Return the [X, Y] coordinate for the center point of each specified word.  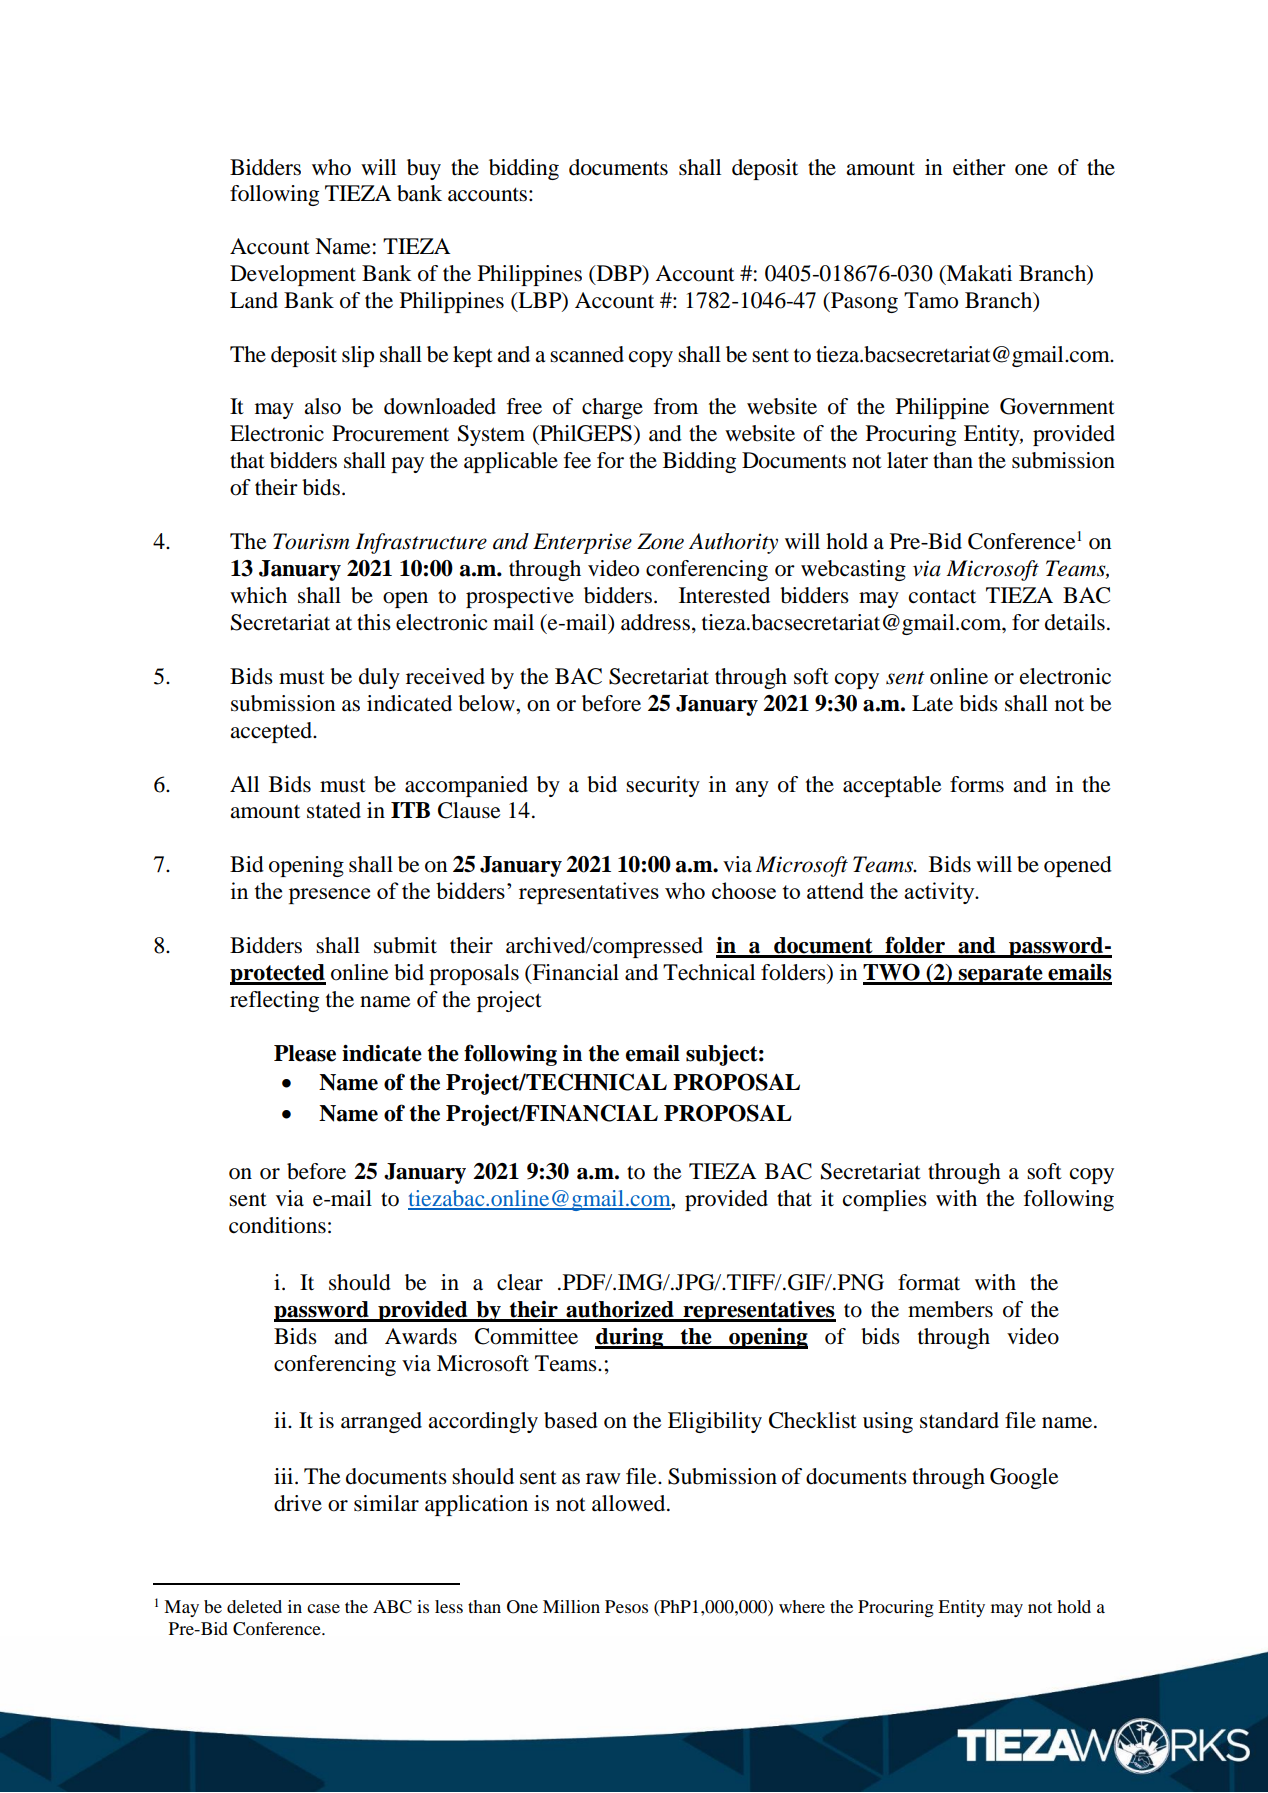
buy [424, 169]
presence [329, 896]
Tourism [311, 541]
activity [940, 893]
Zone [660, 541]
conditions [277, 1225]
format [929, 1282]
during [630, 1338]
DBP [619, 273]
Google [1024, 1478]
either [979, 167]
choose [744, 890]
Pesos [626, 1606]
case [323, 1608]
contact [942, 597]
